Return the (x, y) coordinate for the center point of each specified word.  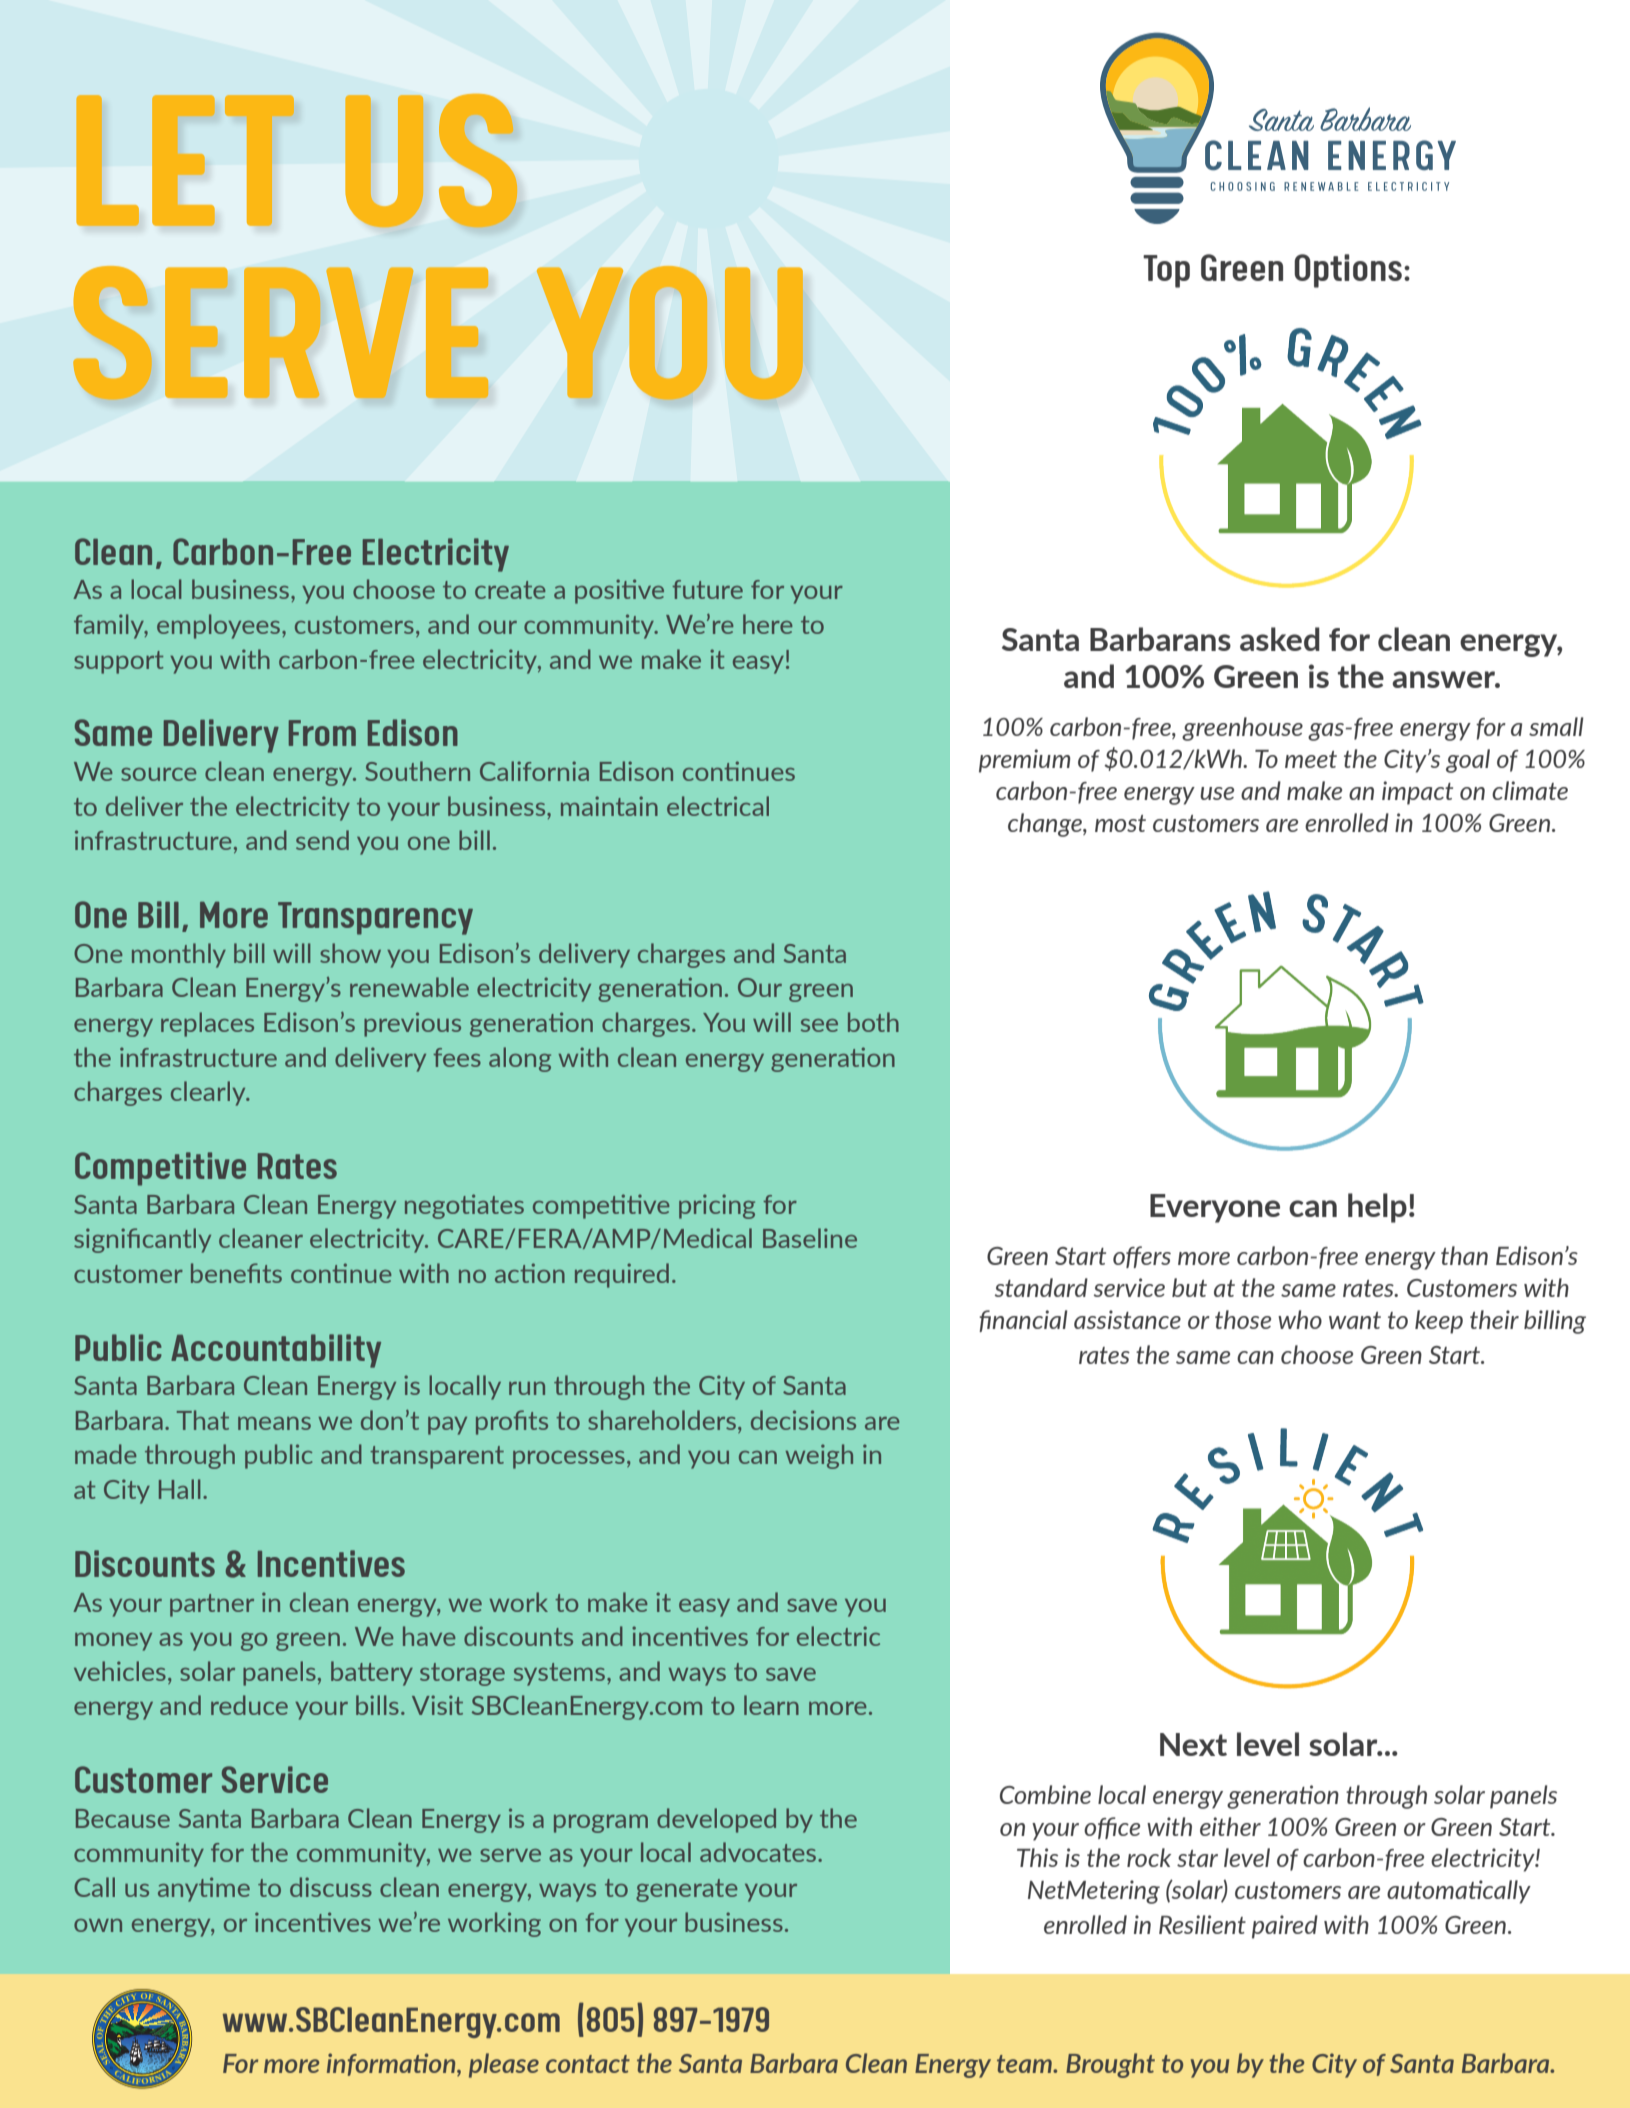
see (819, 1025)
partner (212, 1605)
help (1377, 1208)
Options (1348, 271)
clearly (209, 1093)
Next (1193, 1744)
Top (1166, 271)
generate (687, 1890)
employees (218, 626)
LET (185, 160)
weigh (819, 1456)
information (392, 2064)
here (768, 624)
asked (1280, 639)
